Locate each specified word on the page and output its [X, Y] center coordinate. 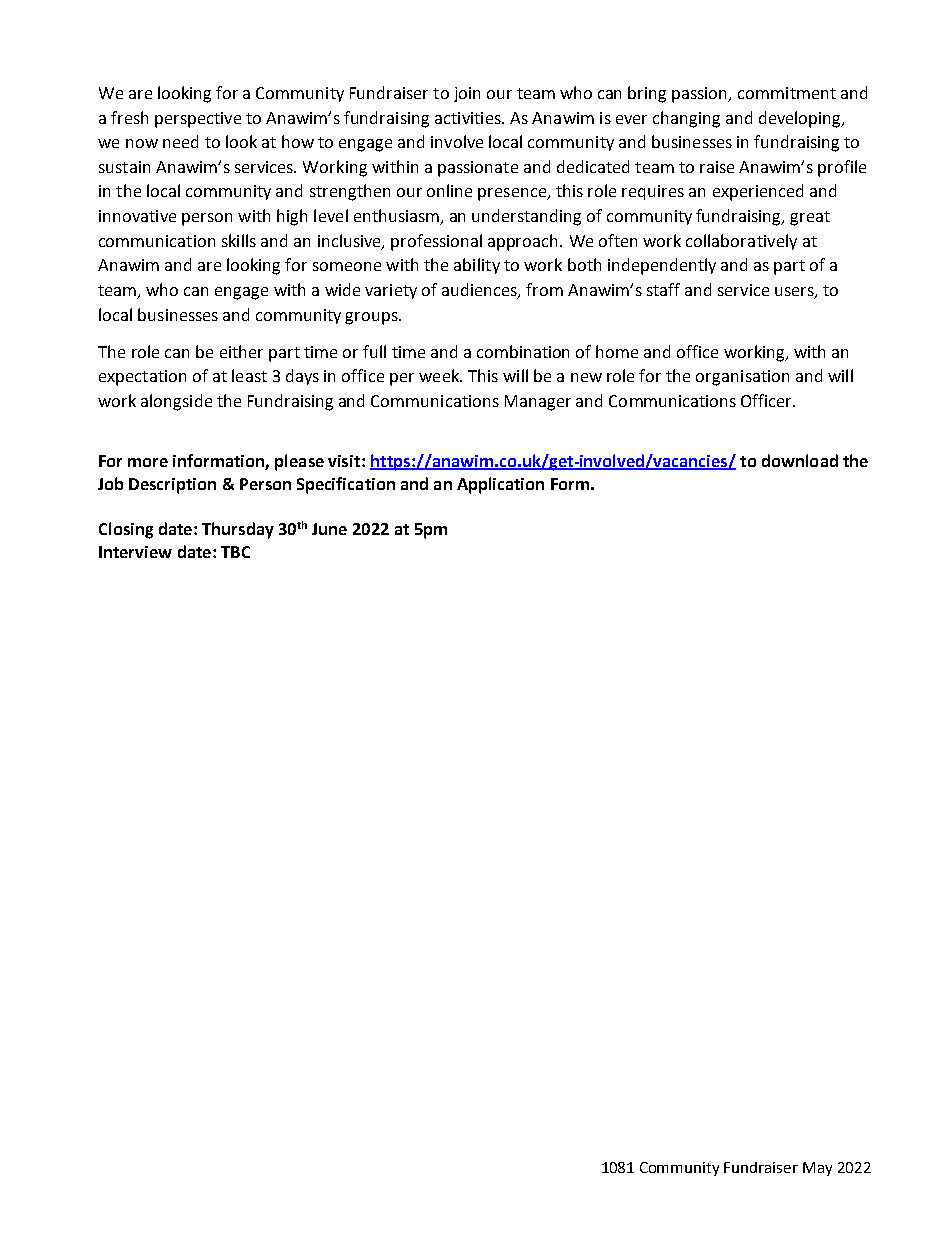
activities [469, 118]
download [800, 460]
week [440, 375]
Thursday [238, 530]
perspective [198, 120]
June [329, 529]
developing [801, 119]
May [817, 1169]
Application [500, 485]
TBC [235, 552]
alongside [176, 402]
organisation [742, 378]
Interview [135, 552]
